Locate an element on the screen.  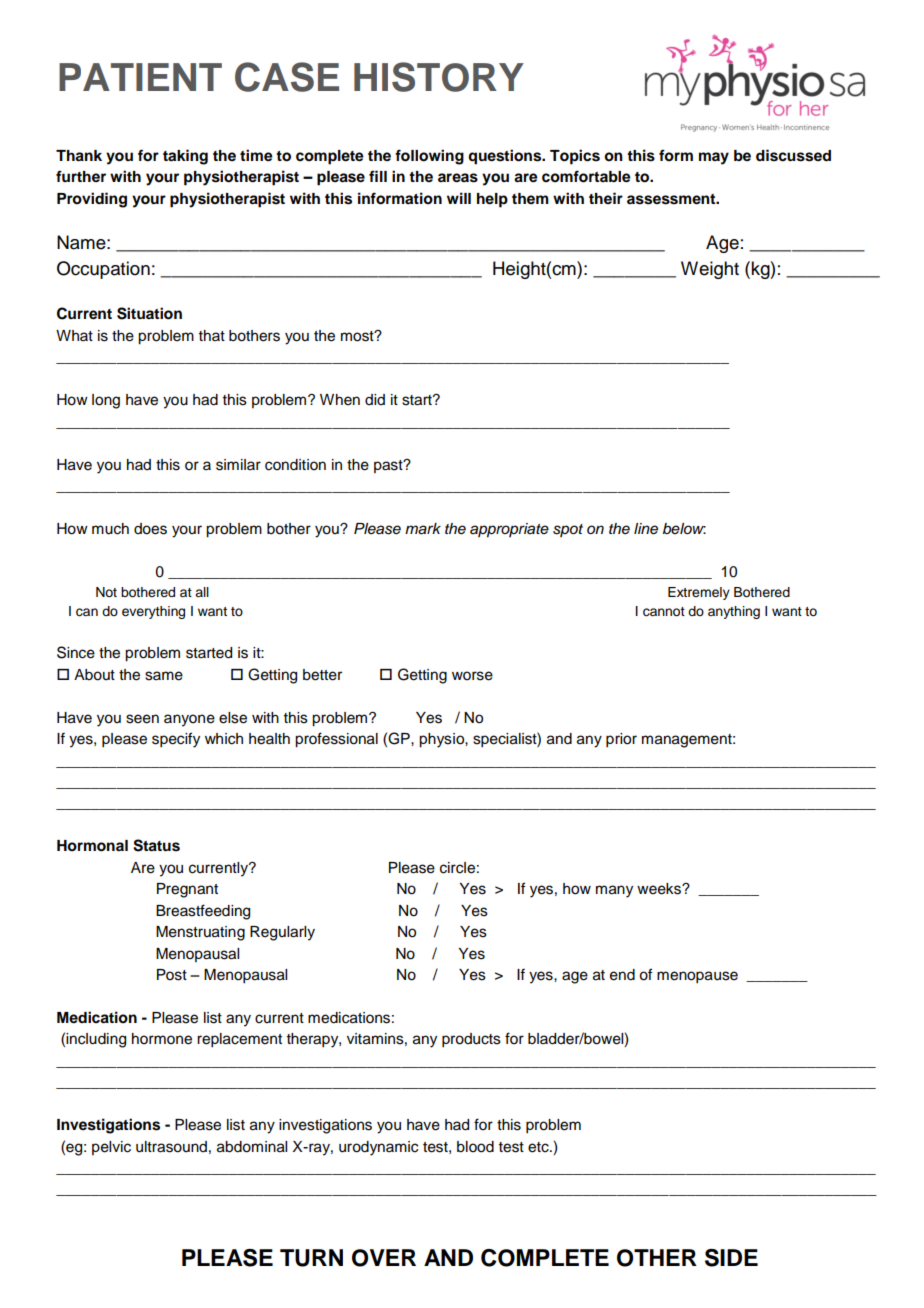
many is located at coordinates (614, 891).
